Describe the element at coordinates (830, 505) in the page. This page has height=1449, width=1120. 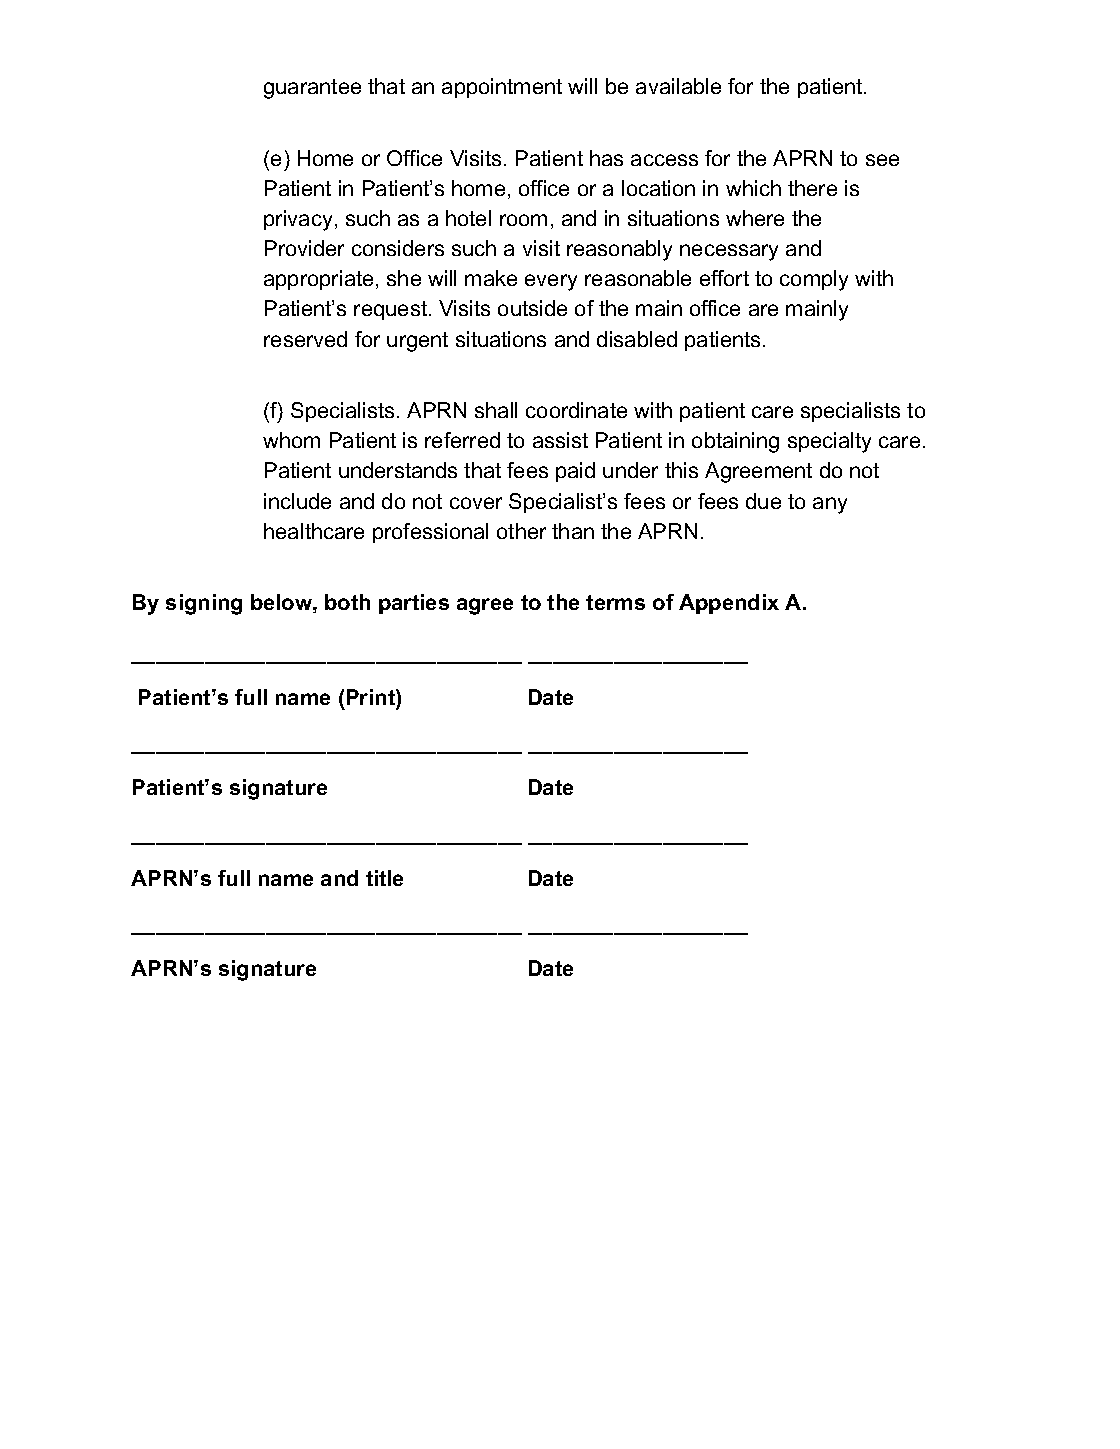
I see `any` at that location.
